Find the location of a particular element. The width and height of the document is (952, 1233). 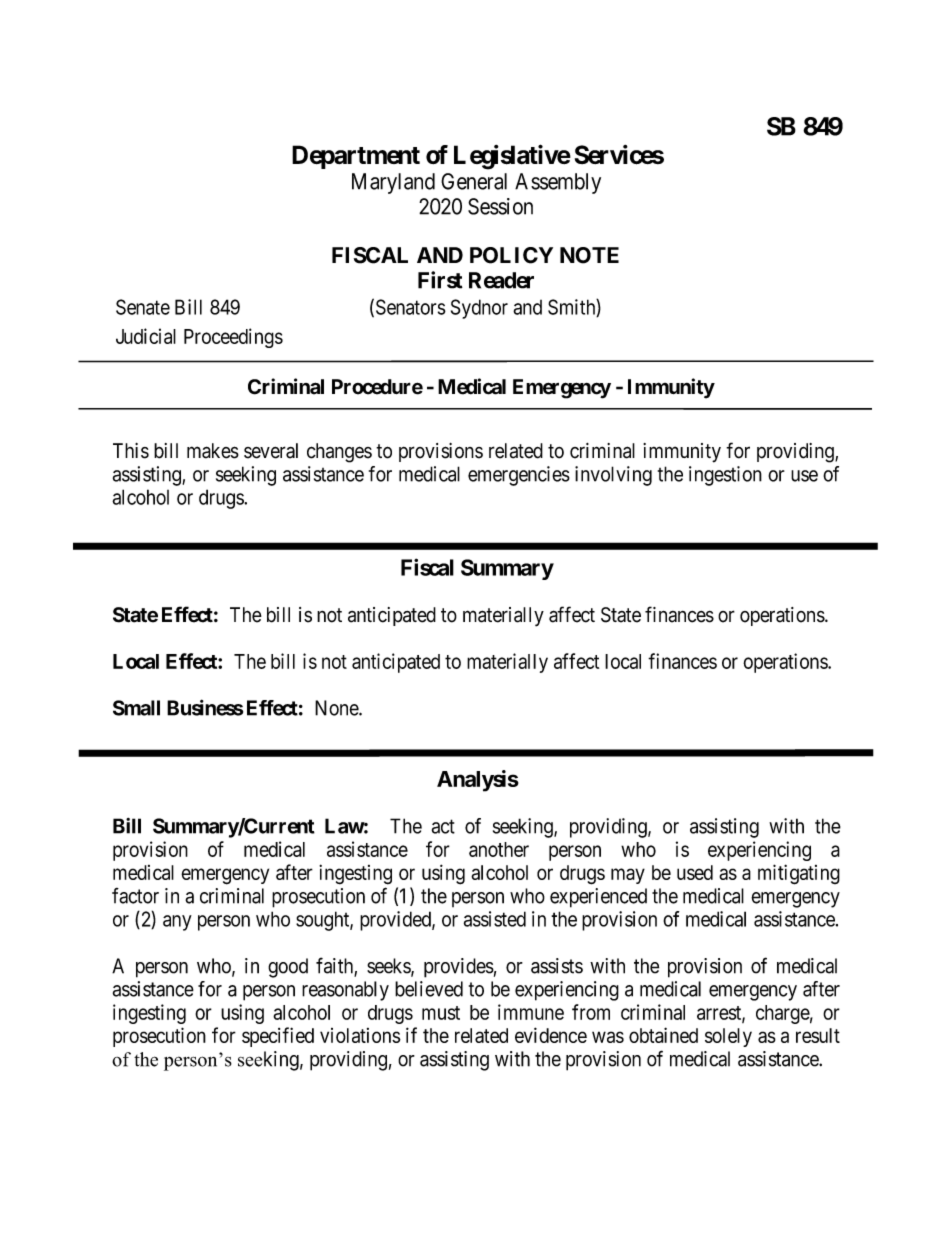

factor is located at coordinates (135, 896).
